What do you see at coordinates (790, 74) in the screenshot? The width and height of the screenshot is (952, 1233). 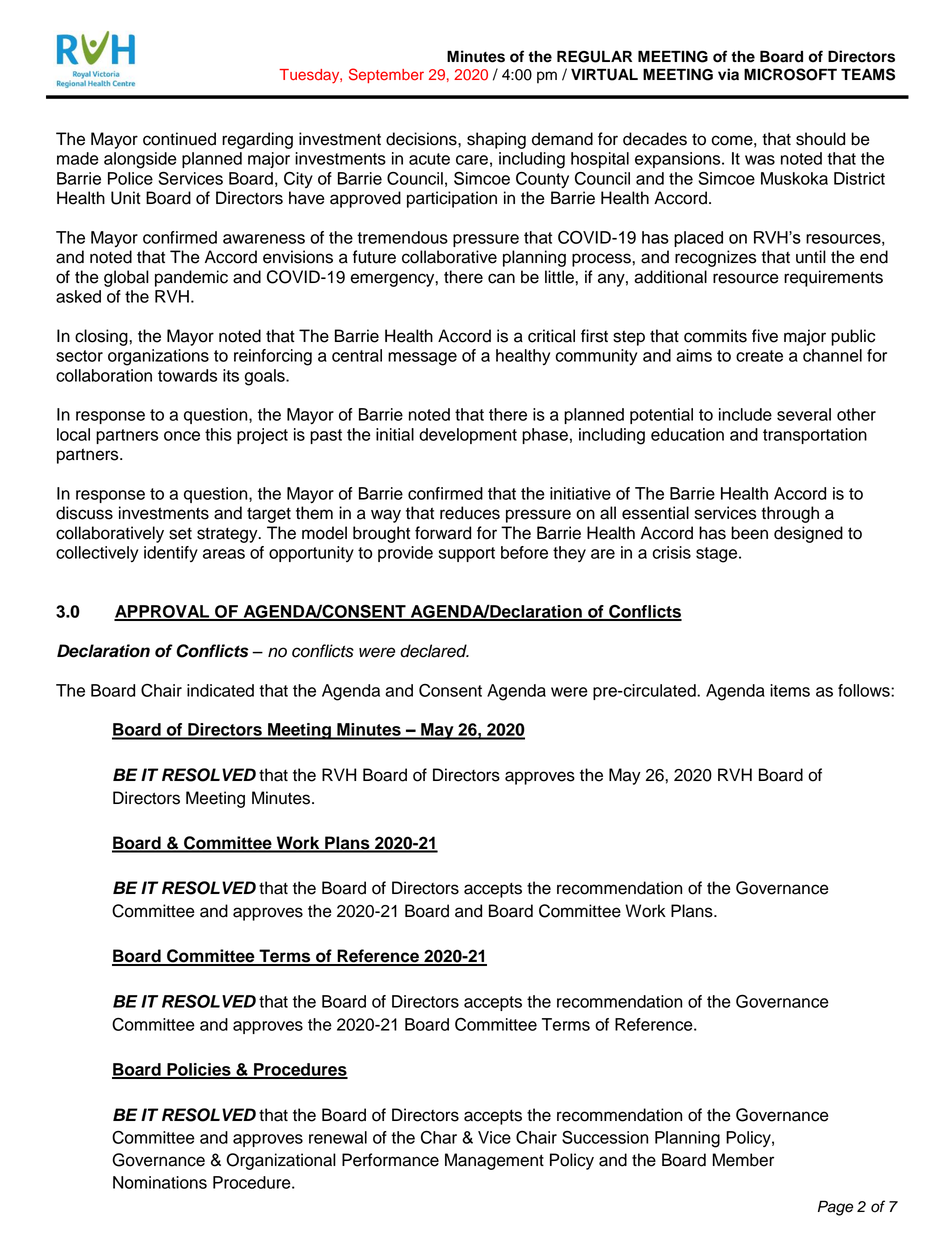 I see `MICROSOFT` at bounding box center [790, 74].
